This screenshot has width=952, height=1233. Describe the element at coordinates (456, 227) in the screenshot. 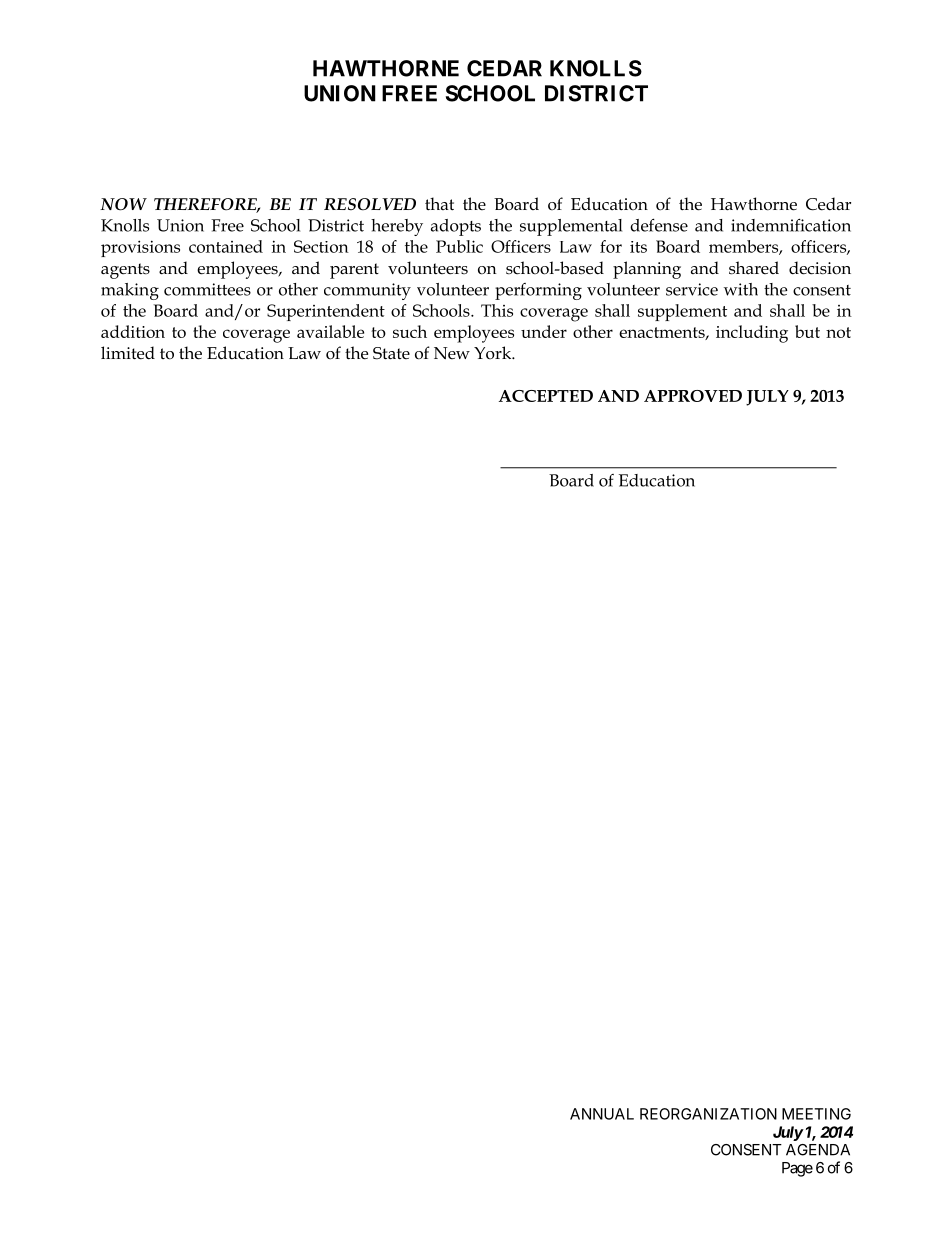

I see `adopts` at that location.
